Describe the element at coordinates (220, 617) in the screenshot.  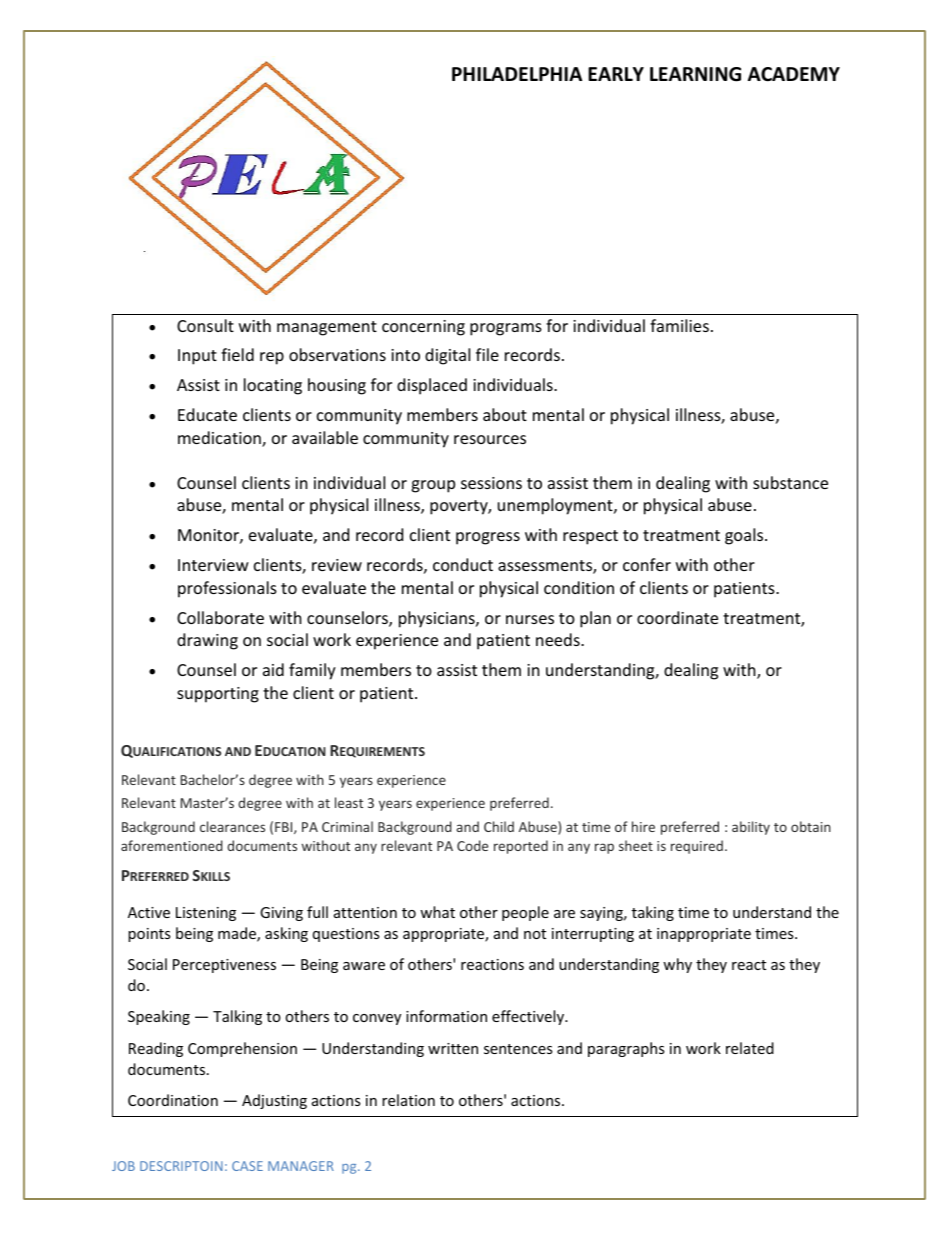
I see `Collaborate` at that location.
